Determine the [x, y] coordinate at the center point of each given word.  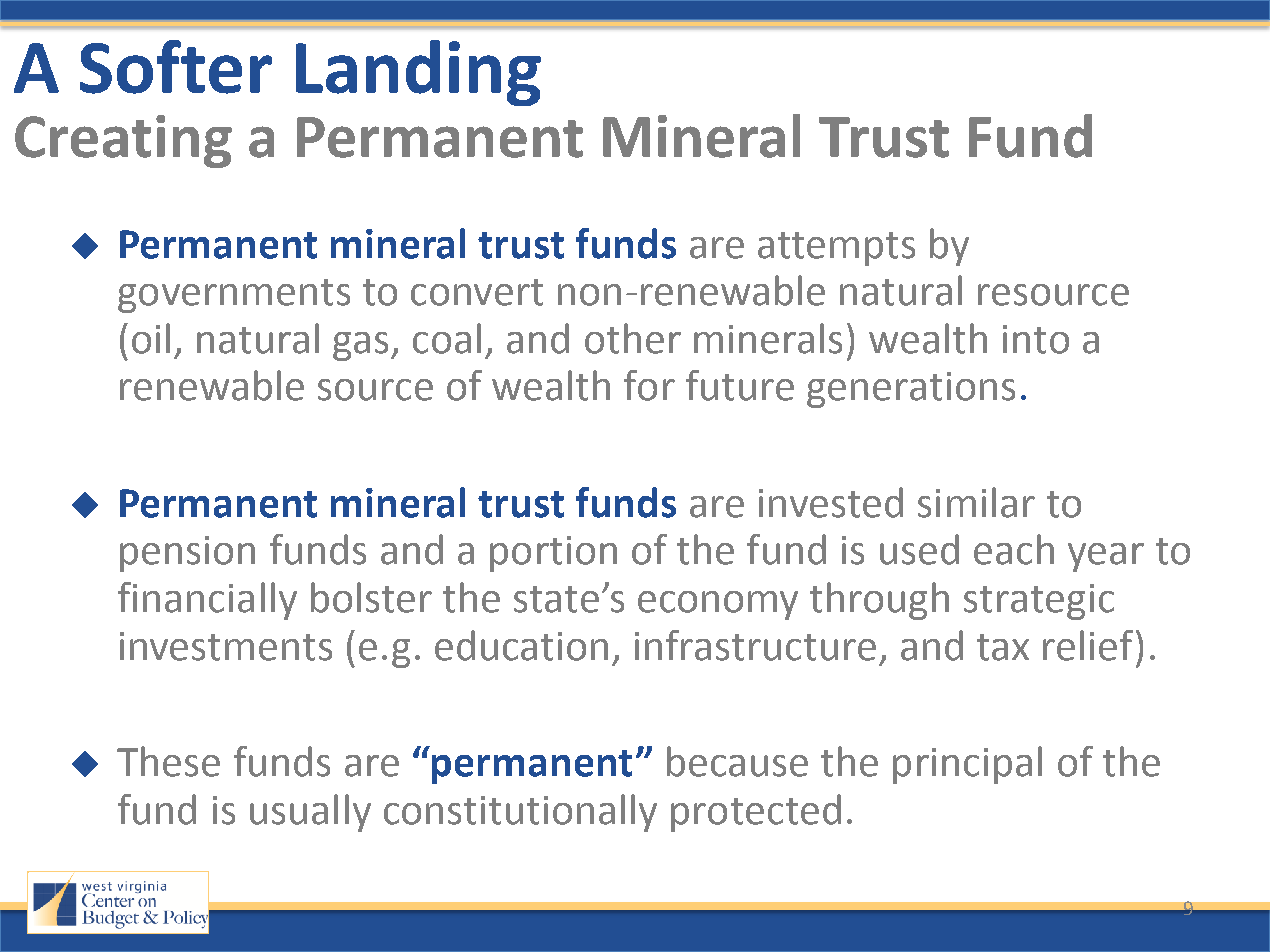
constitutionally [520, 813]
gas [360, 346]
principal [967, 765]
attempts [836, 249]
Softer [176, 67]
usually [310, 813]
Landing [418, 73]
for [649, 385]
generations [911, 390]
